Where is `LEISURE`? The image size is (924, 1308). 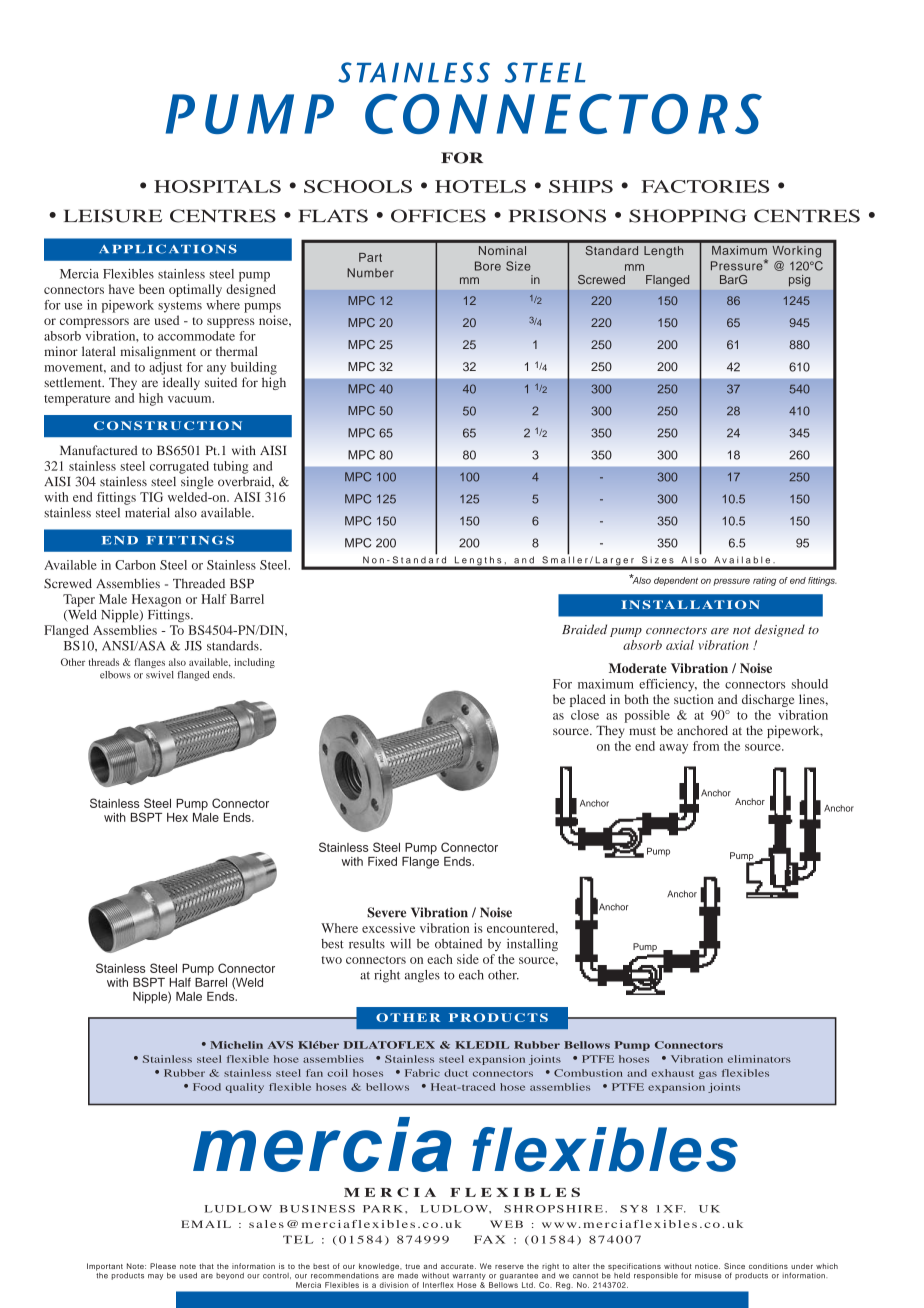 LEISURE is located at coordinates (113, 216).
